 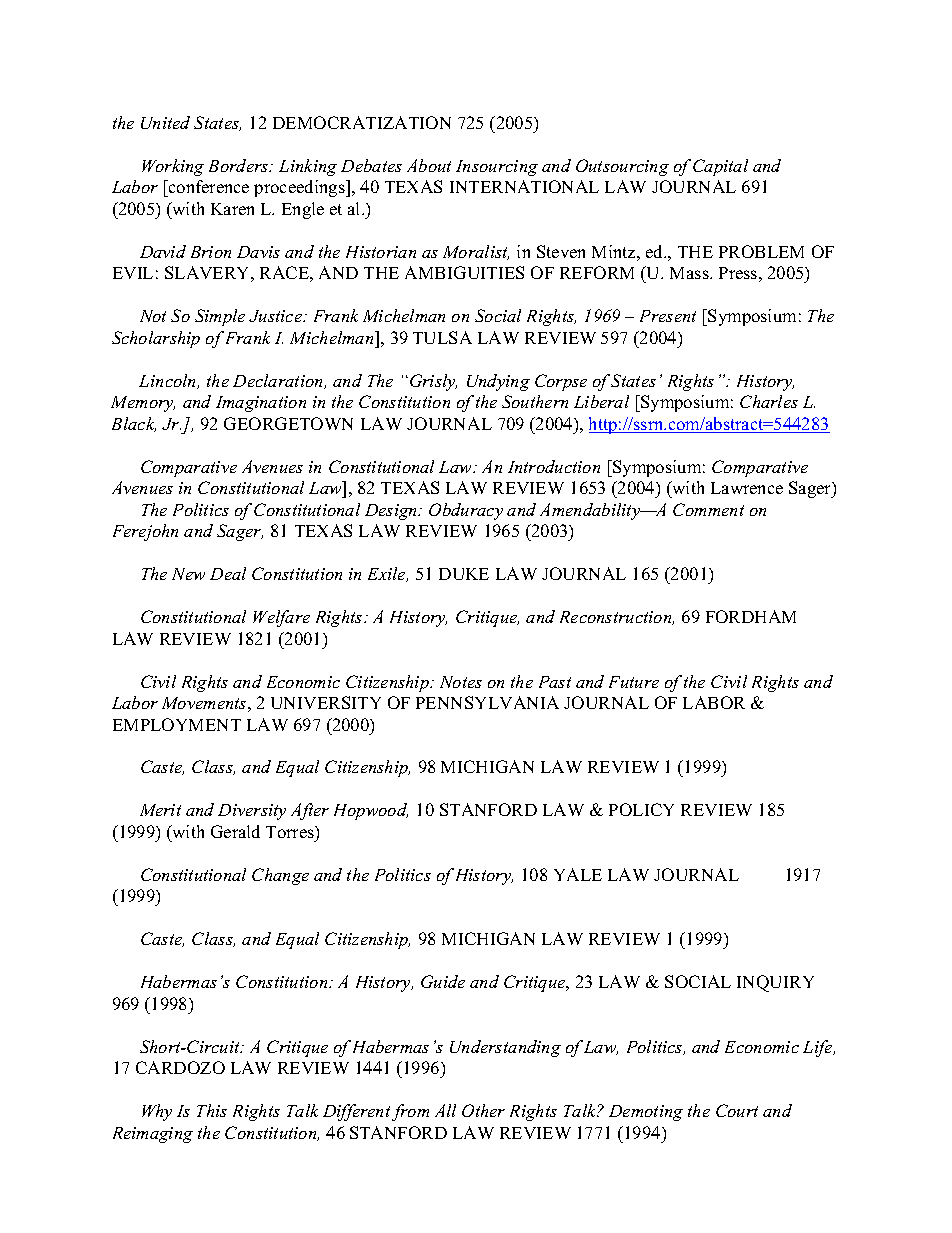 I want to click on Borders, so click(x=240, y=165).
